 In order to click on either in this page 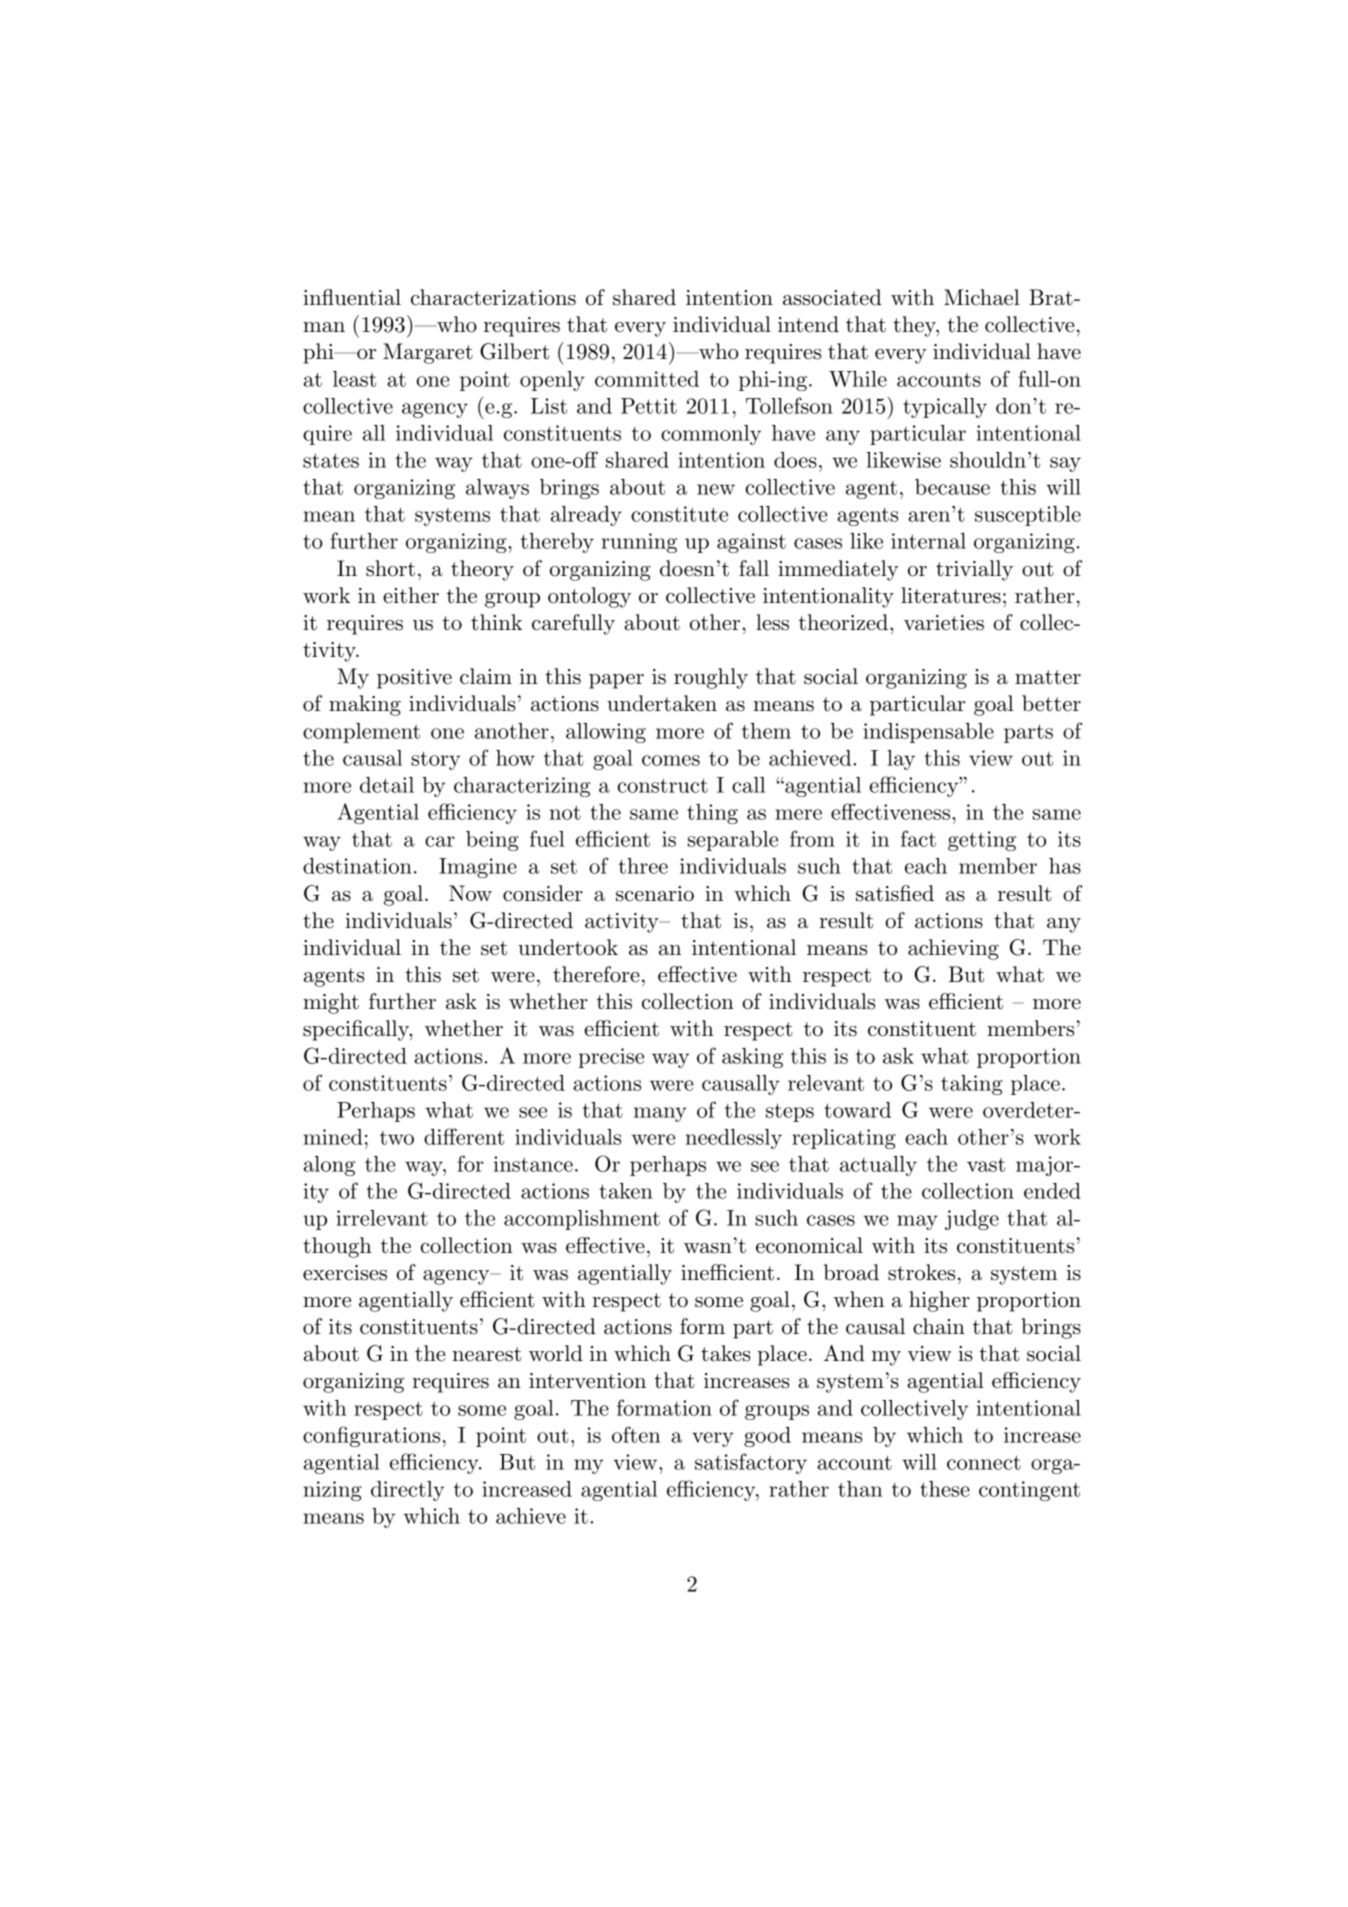, I will do `click(411, 595)`.
